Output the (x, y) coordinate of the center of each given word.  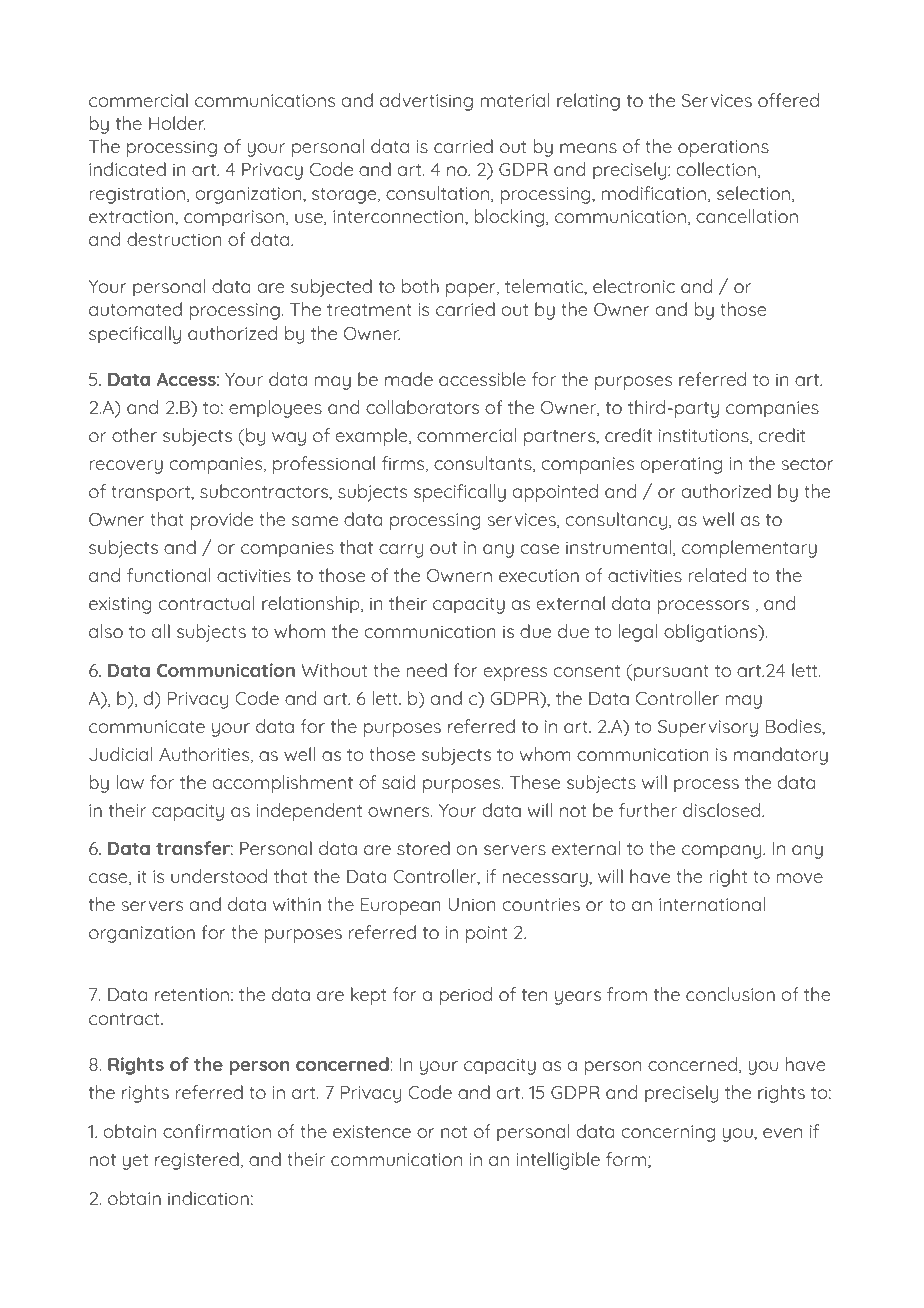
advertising (426, 102)
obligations (712, 633)
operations (723, 148)
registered (197, 1161)
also (106, 631)
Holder (177, 123)
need (426, 670)
